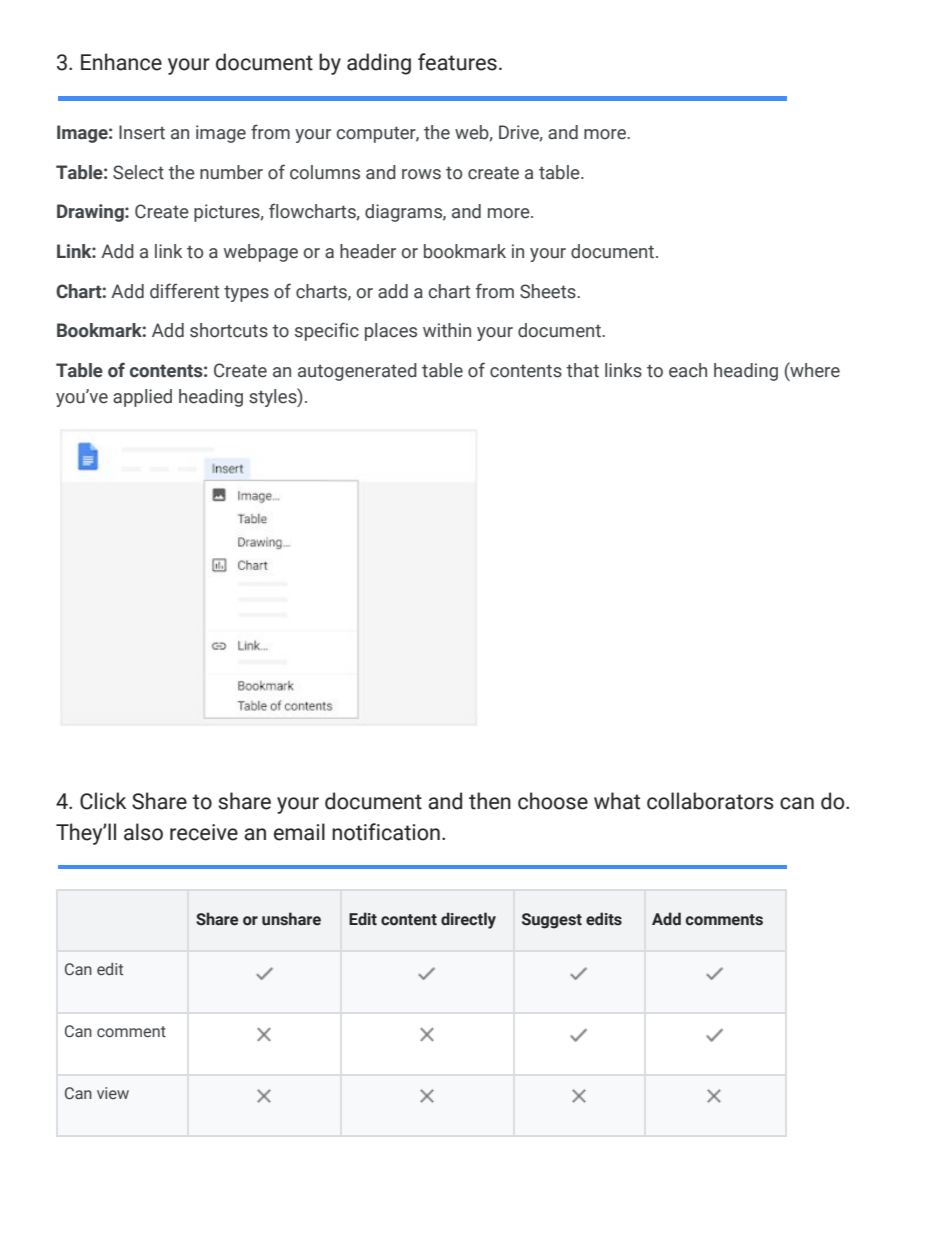  What do you see at coordinates (490, 801) in the document?
I see `then` at bounding box center [490, 801].
